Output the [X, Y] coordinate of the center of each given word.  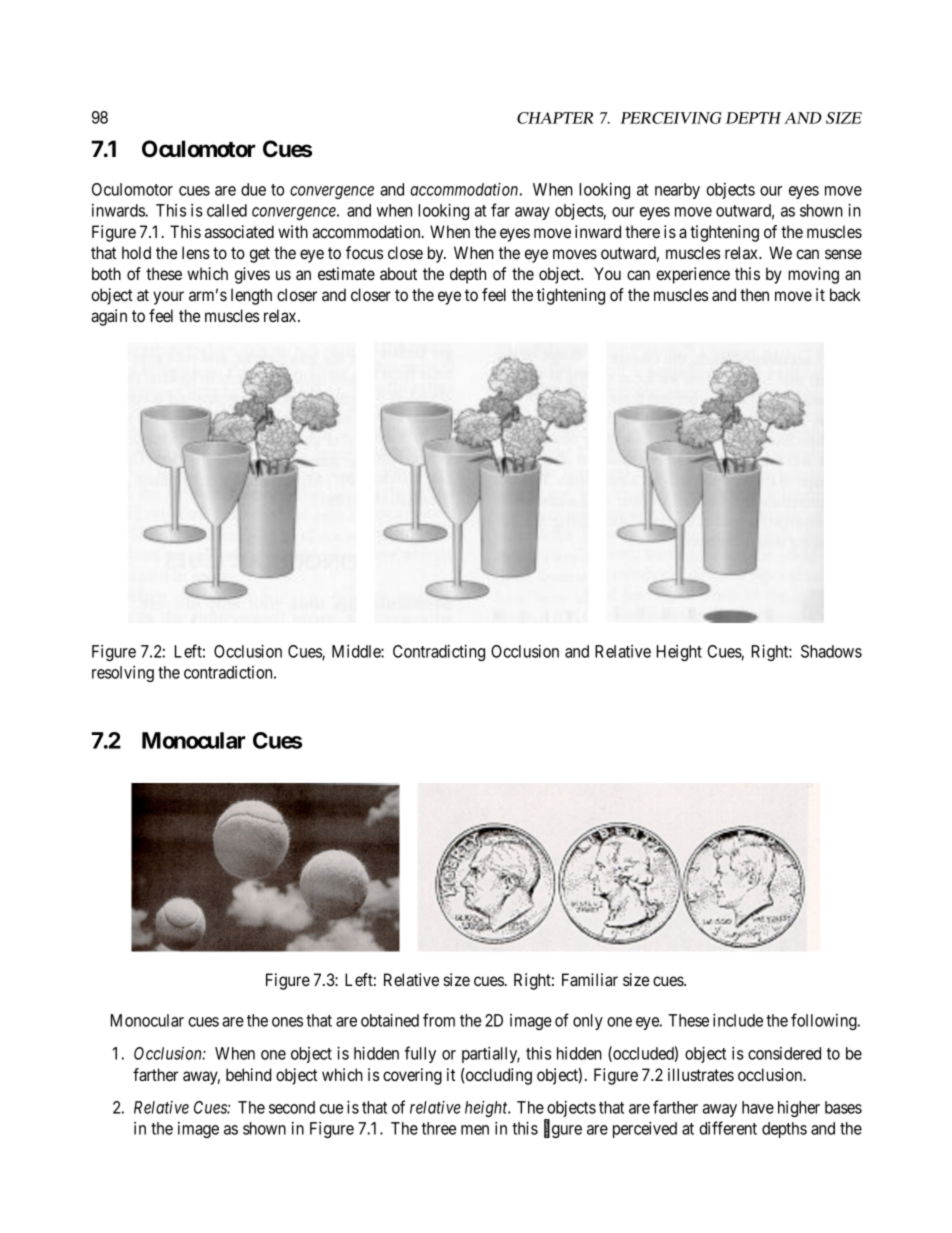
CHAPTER [555, 118]
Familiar [590, 979]
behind [249, 1074]
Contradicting [439, 653]
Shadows [831, 651]
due [253, 189]
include [738, 1020]
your [168, 298]
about [398, 273]
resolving [123, 674]
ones [287, 1022]
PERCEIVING [671, 118]
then [754, 294]
